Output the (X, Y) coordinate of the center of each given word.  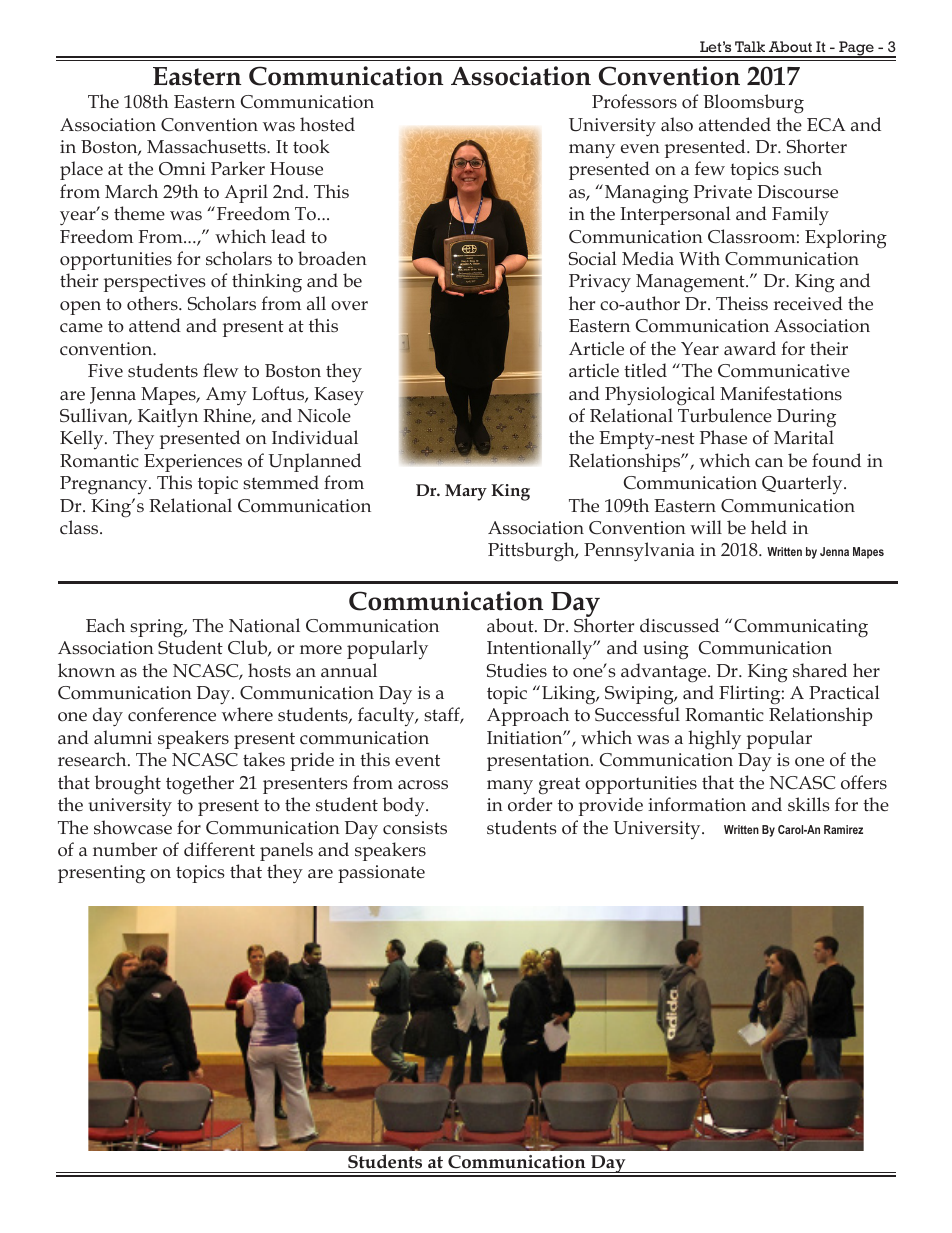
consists (415, 828)
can (769, 463)
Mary (466, 492)
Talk (750, 46)
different (219, 849)
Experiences (193, 463)
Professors (634, 101)
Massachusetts (207, 146)
